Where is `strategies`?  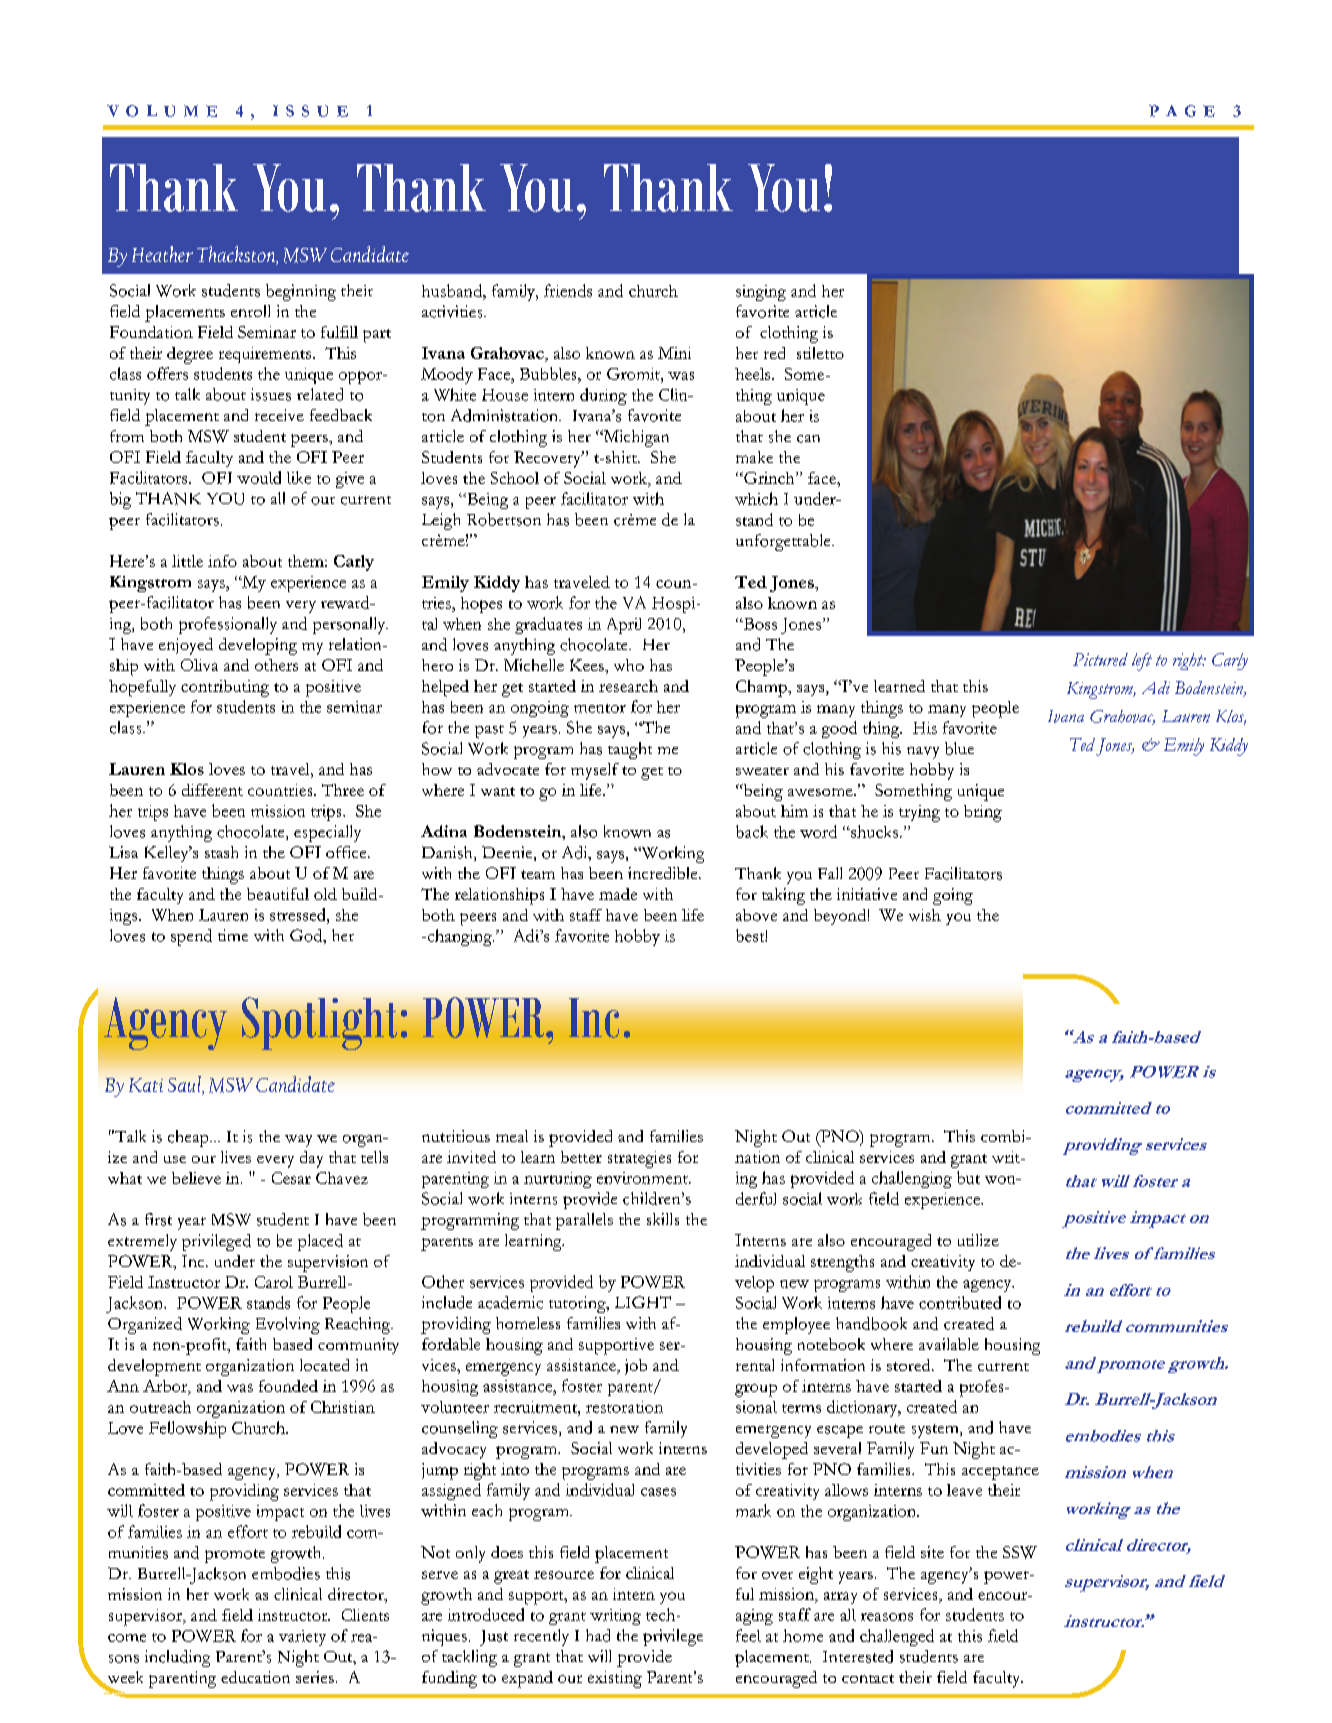
strategies is located at coordinates (639, 1159).
